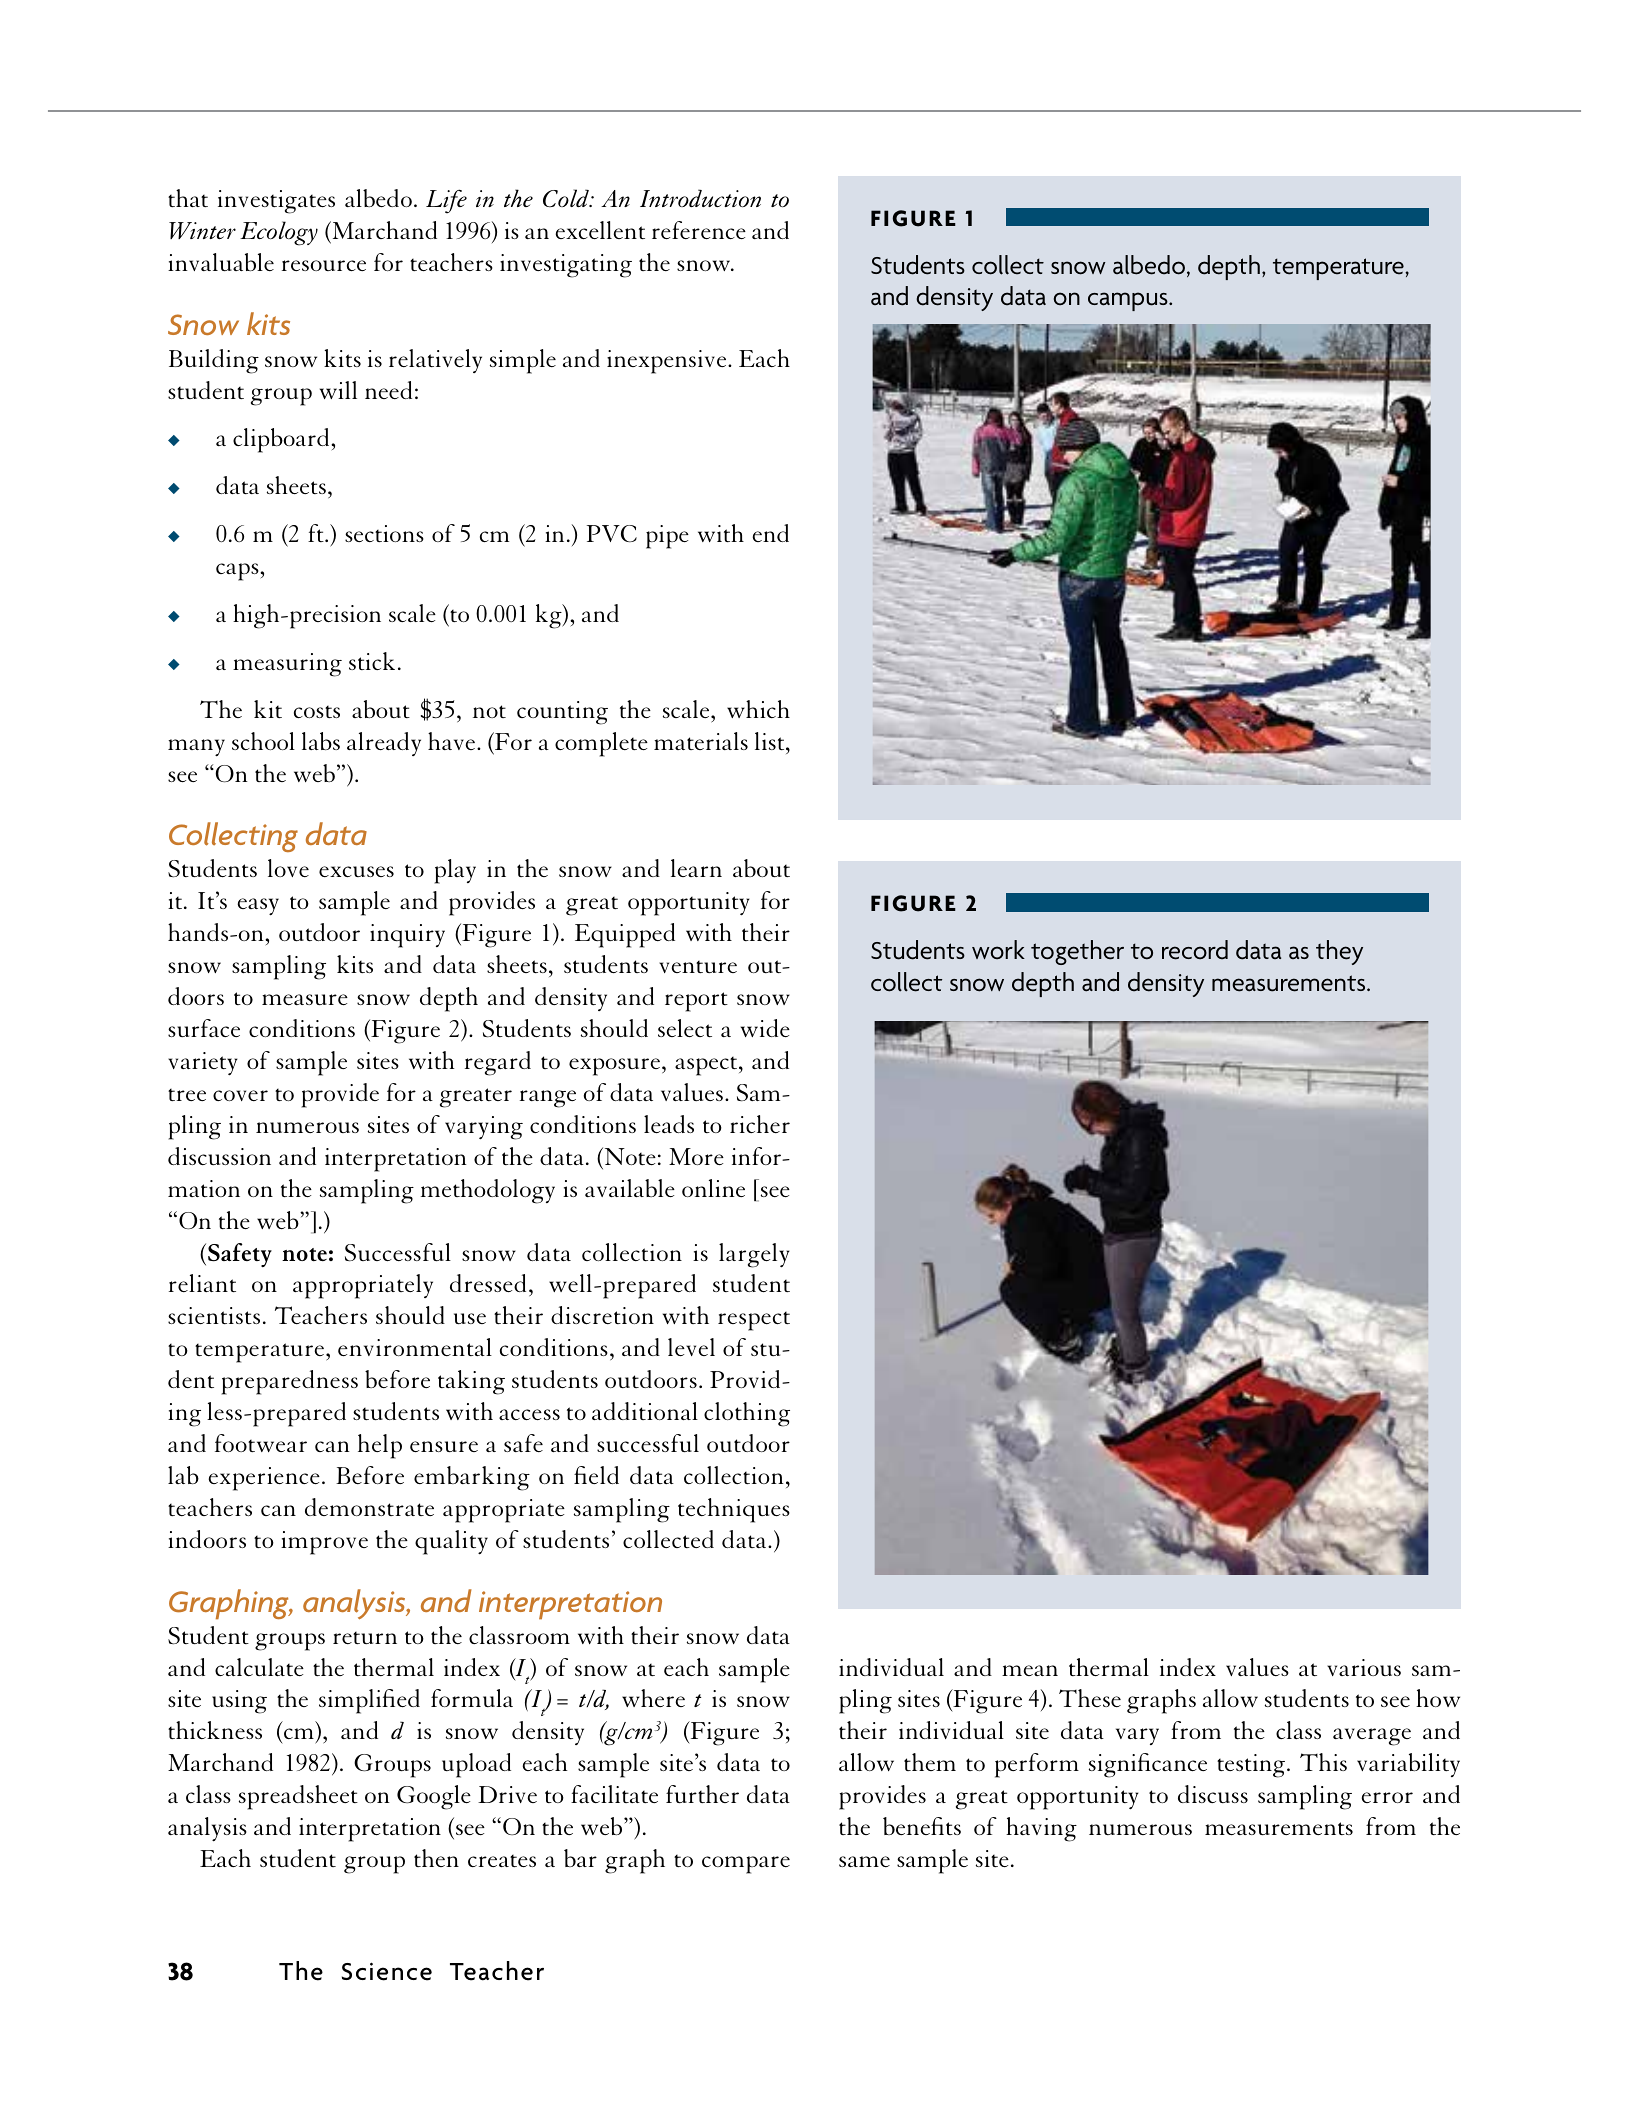  Describe the element at coordinates (387, 1971) in the document. I see `Science` at that location.
